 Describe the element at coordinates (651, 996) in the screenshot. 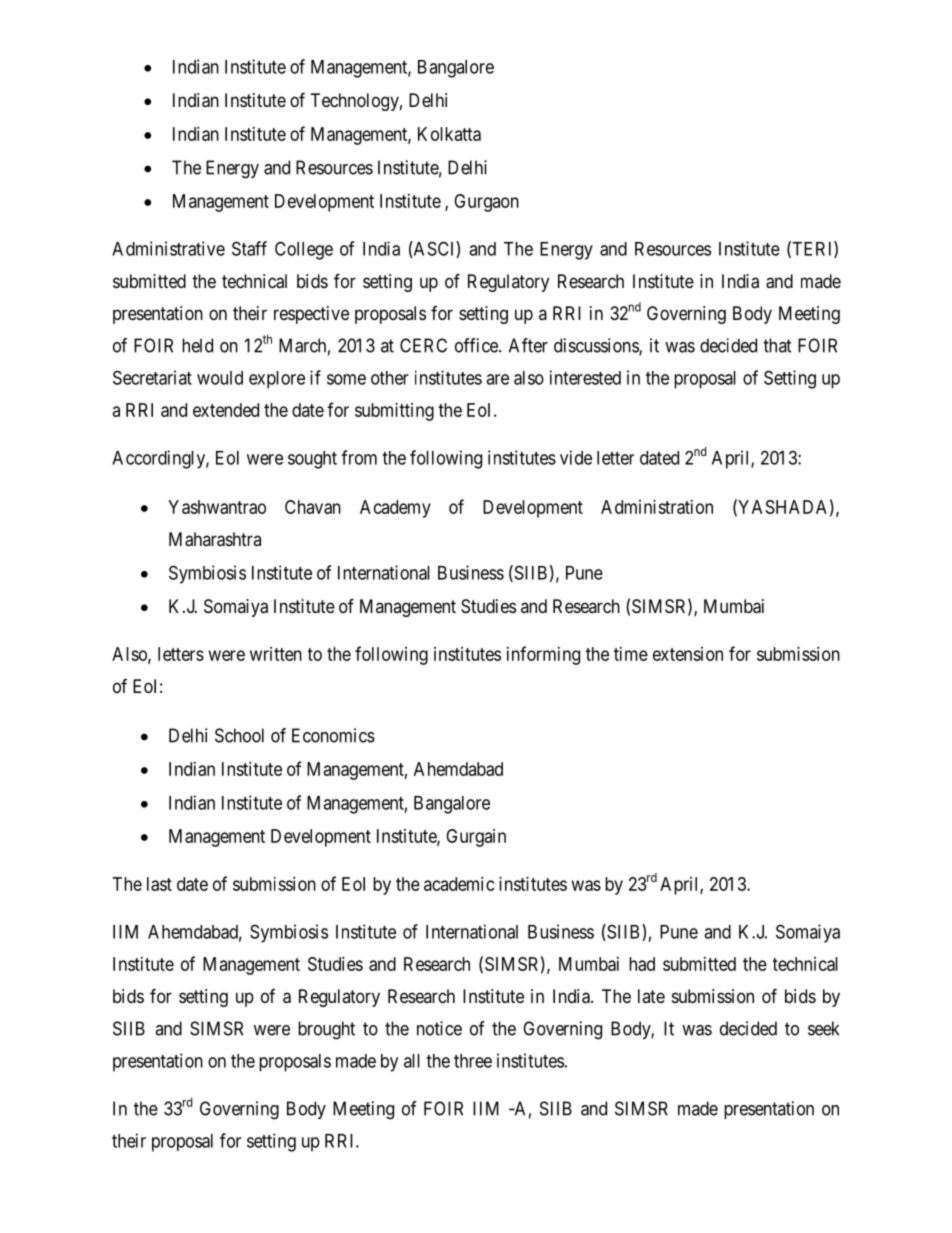

I see `late` at that location.
